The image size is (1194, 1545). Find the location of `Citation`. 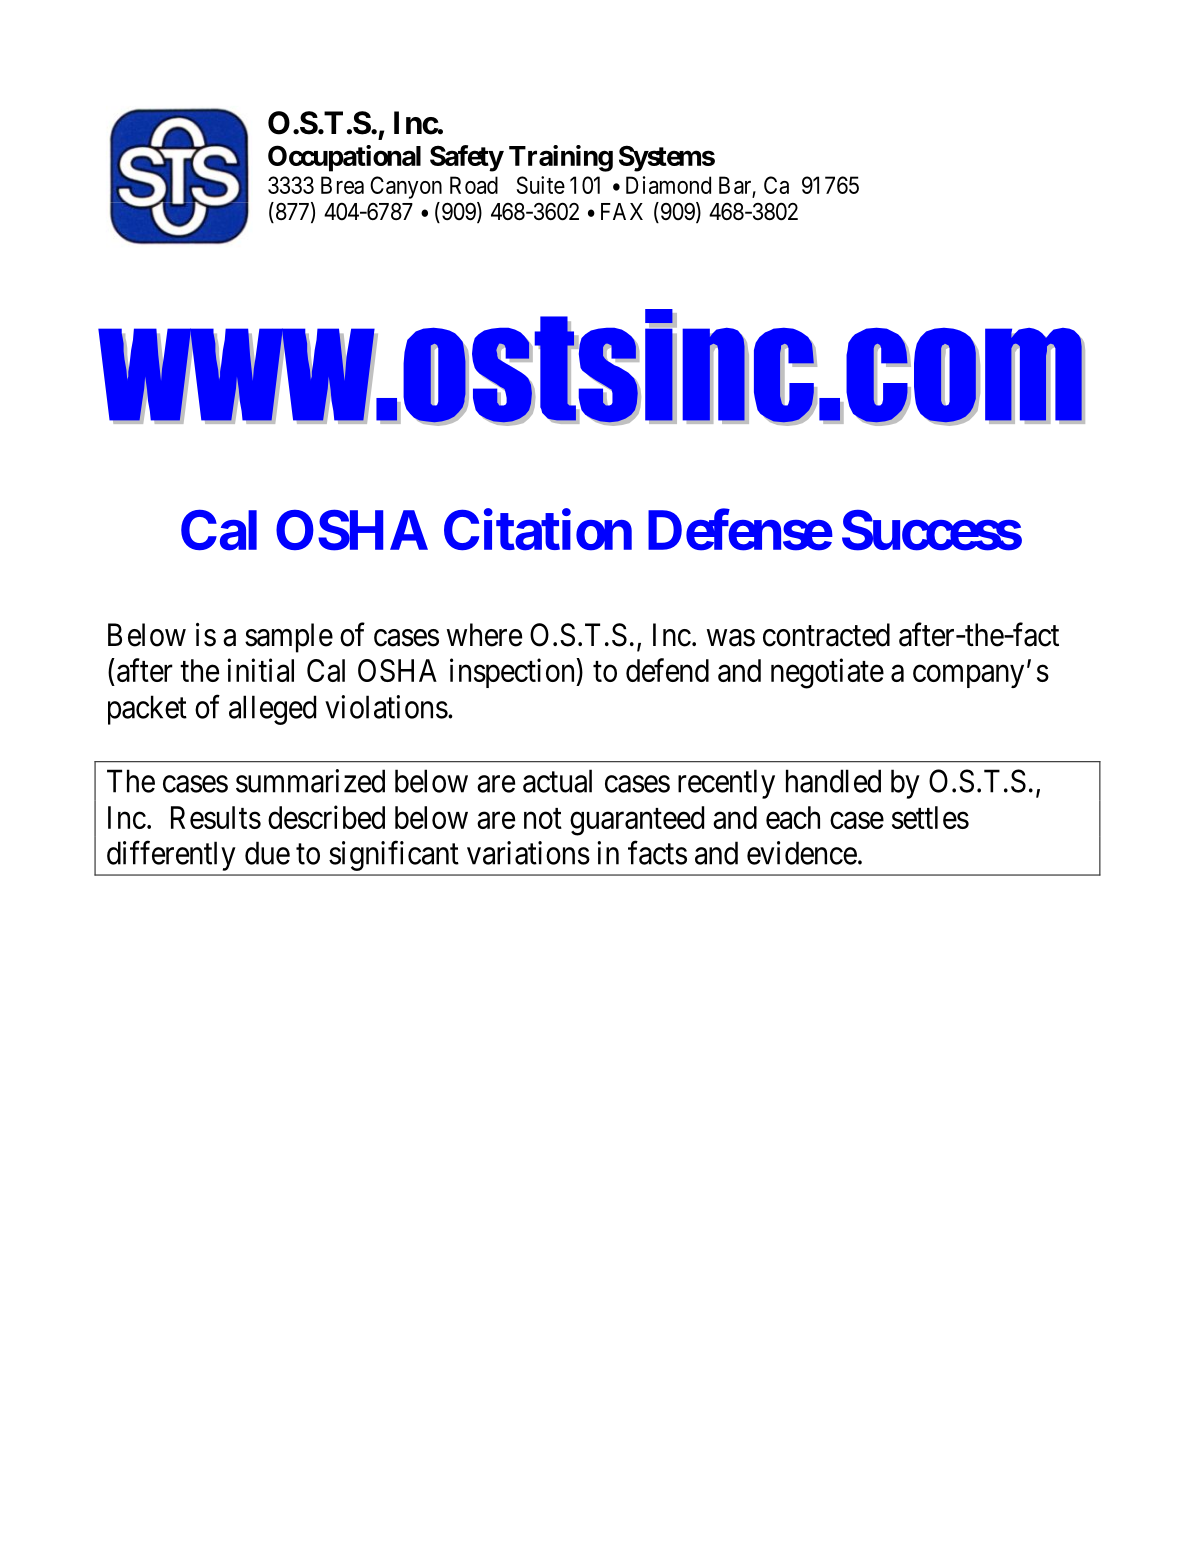

Citation is located at coordinates (538, 530).
